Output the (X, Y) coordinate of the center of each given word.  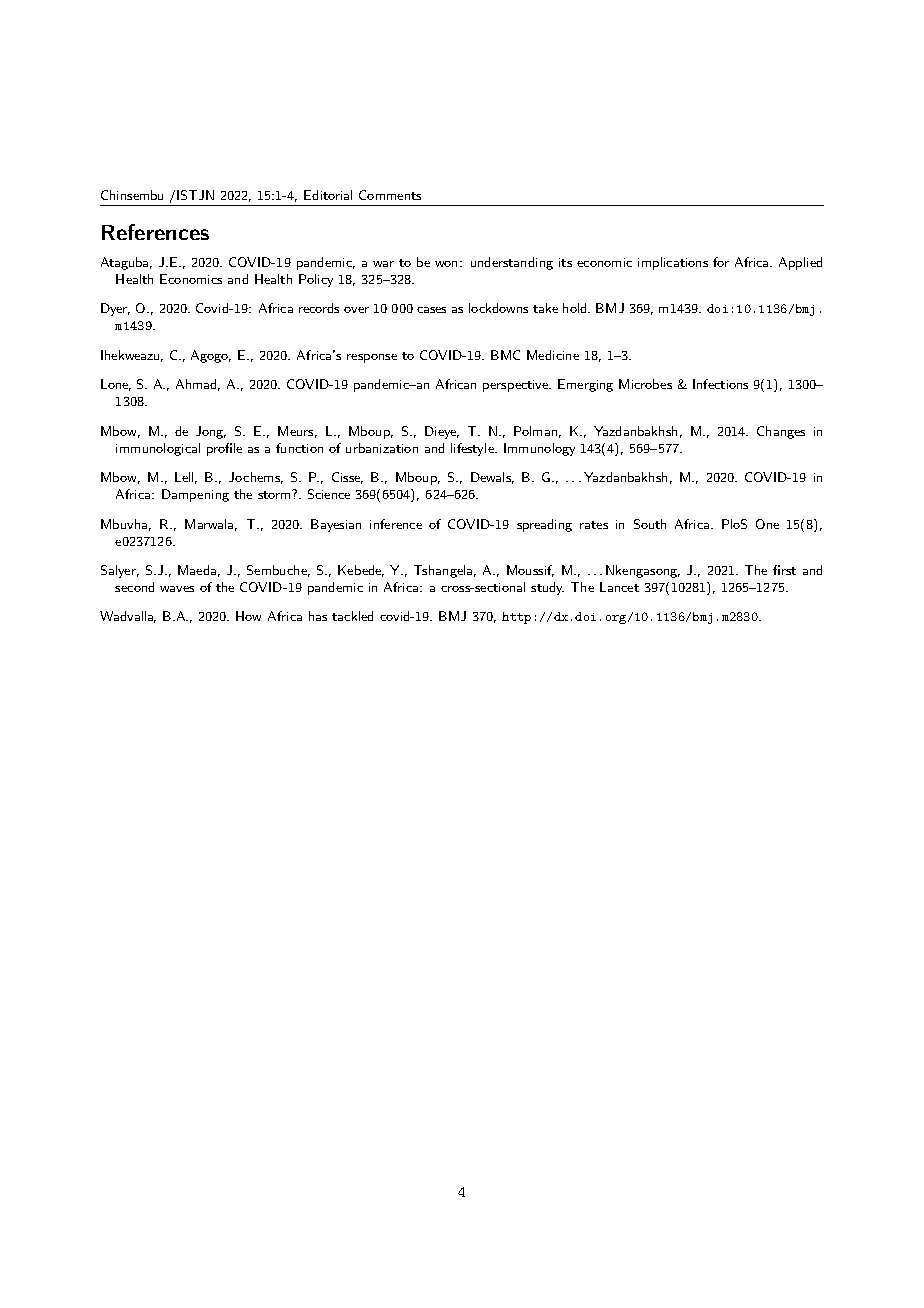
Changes (781, 432)
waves (177, 589)
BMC (505, 355)
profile (224, 449)
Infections (720, 384)
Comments (390, 195)
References (155, 232)
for (721, 262)
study (547, 588)
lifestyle (473, 449)
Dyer (115, 309)
